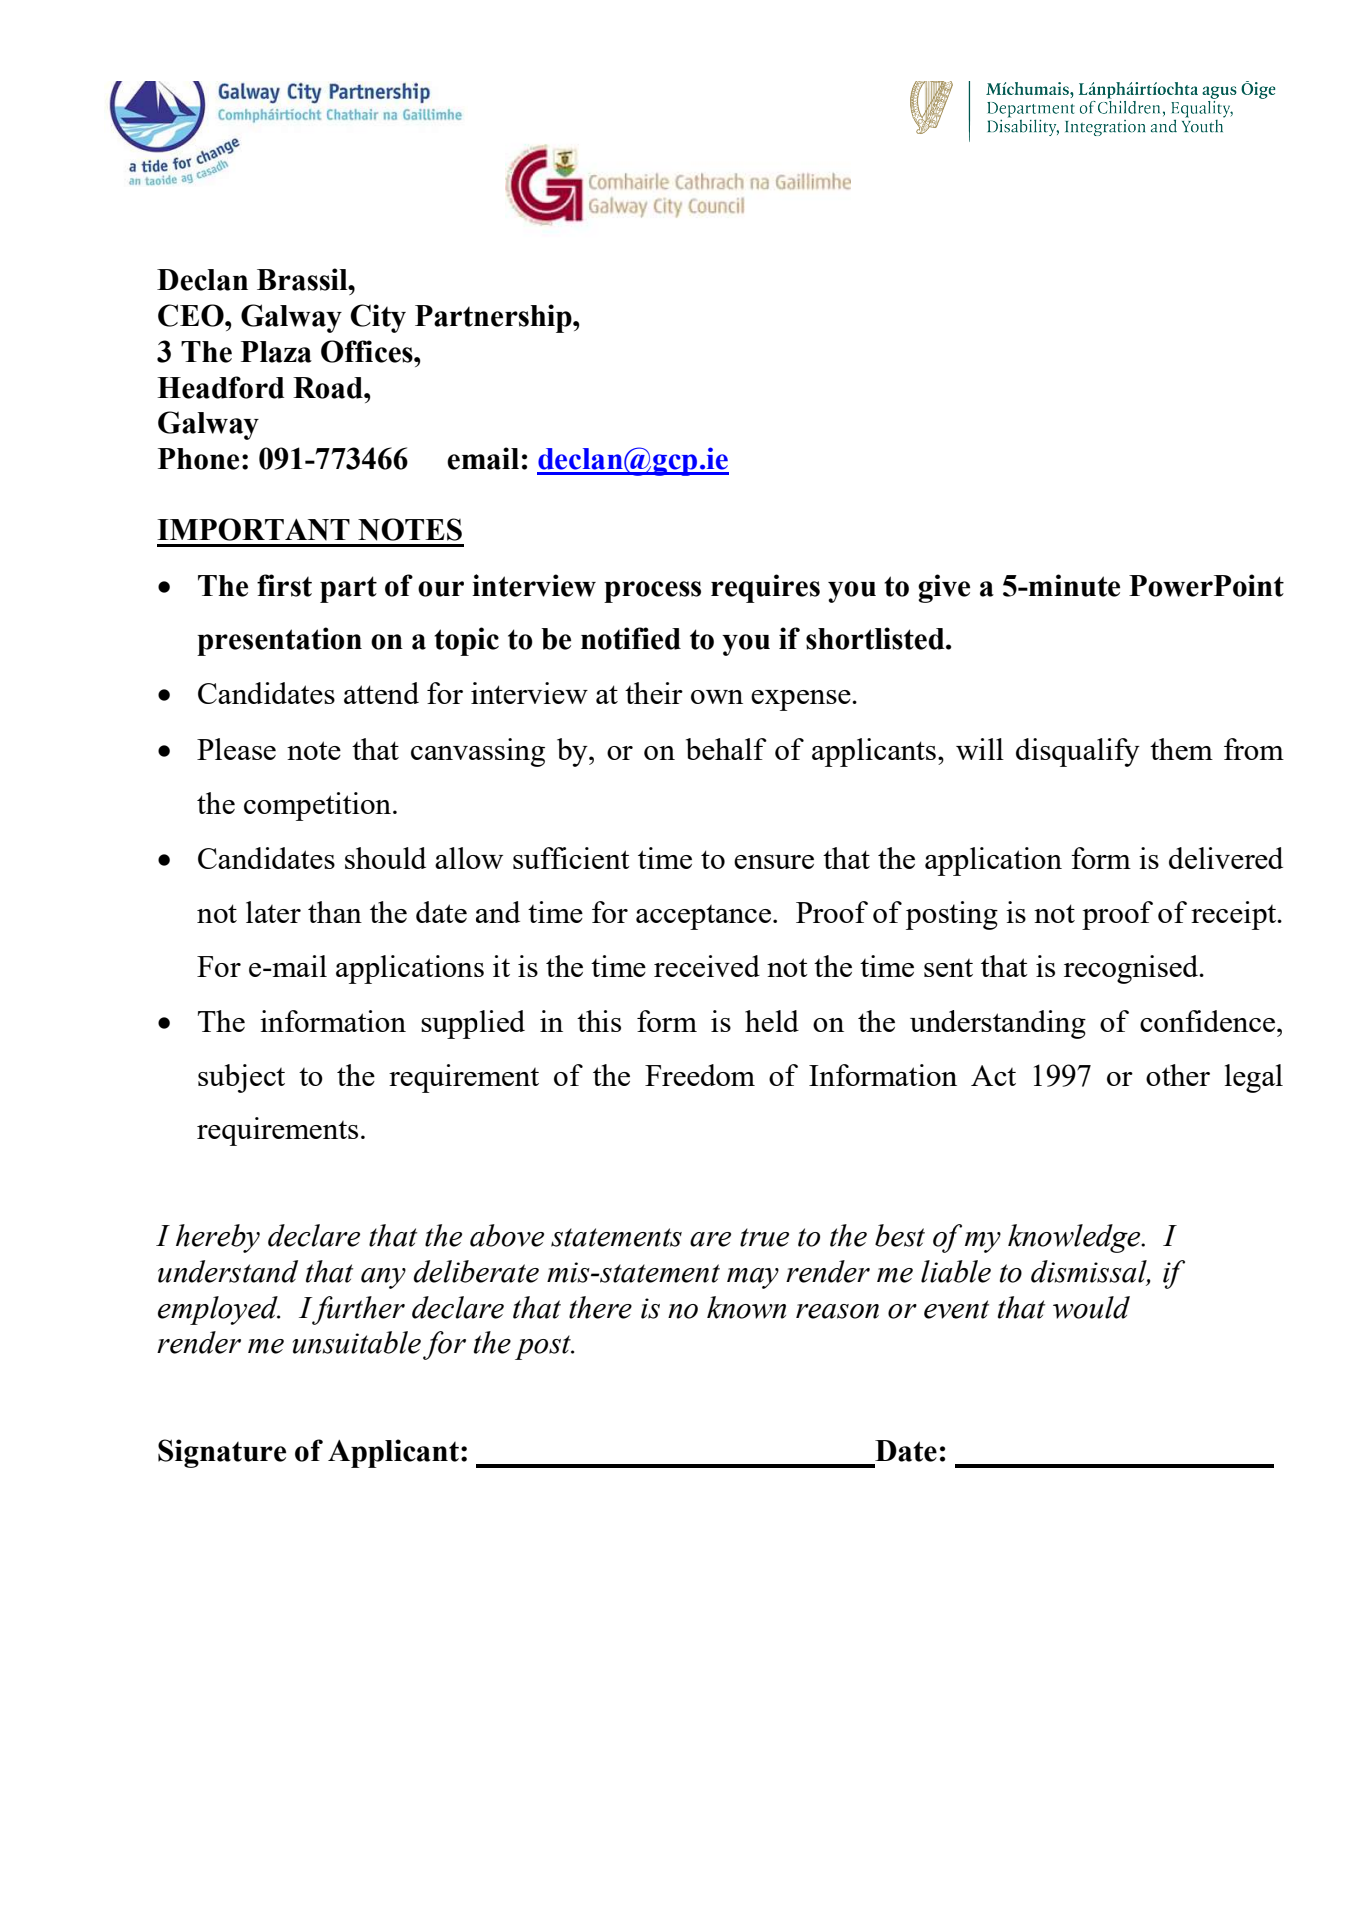  What do you see at coordinates (276, 352) in the image?
I see `Plaza` at bounding box center [276, 352].
